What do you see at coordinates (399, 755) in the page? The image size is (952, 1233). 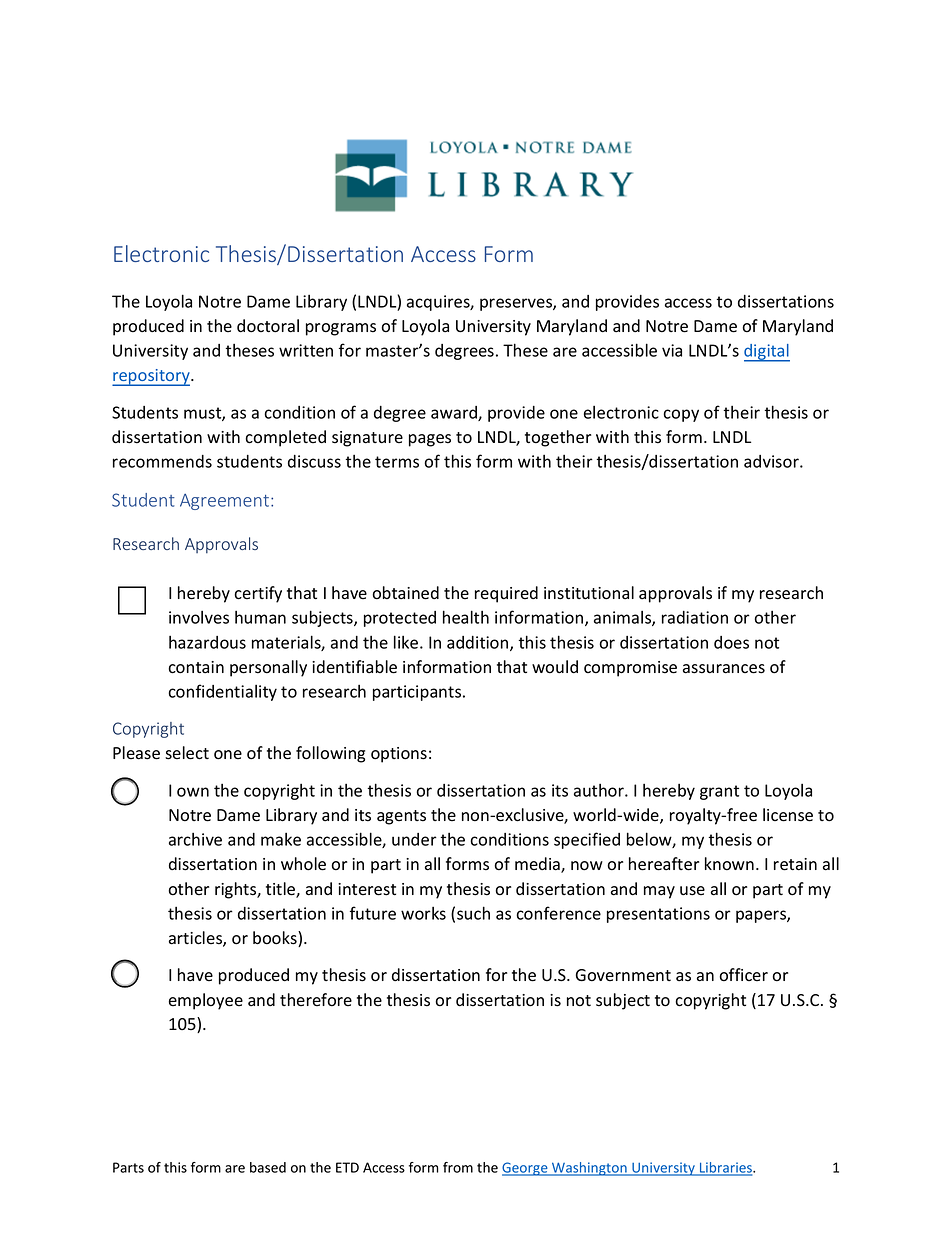 I see `options` at bounding box center [399, 755].
